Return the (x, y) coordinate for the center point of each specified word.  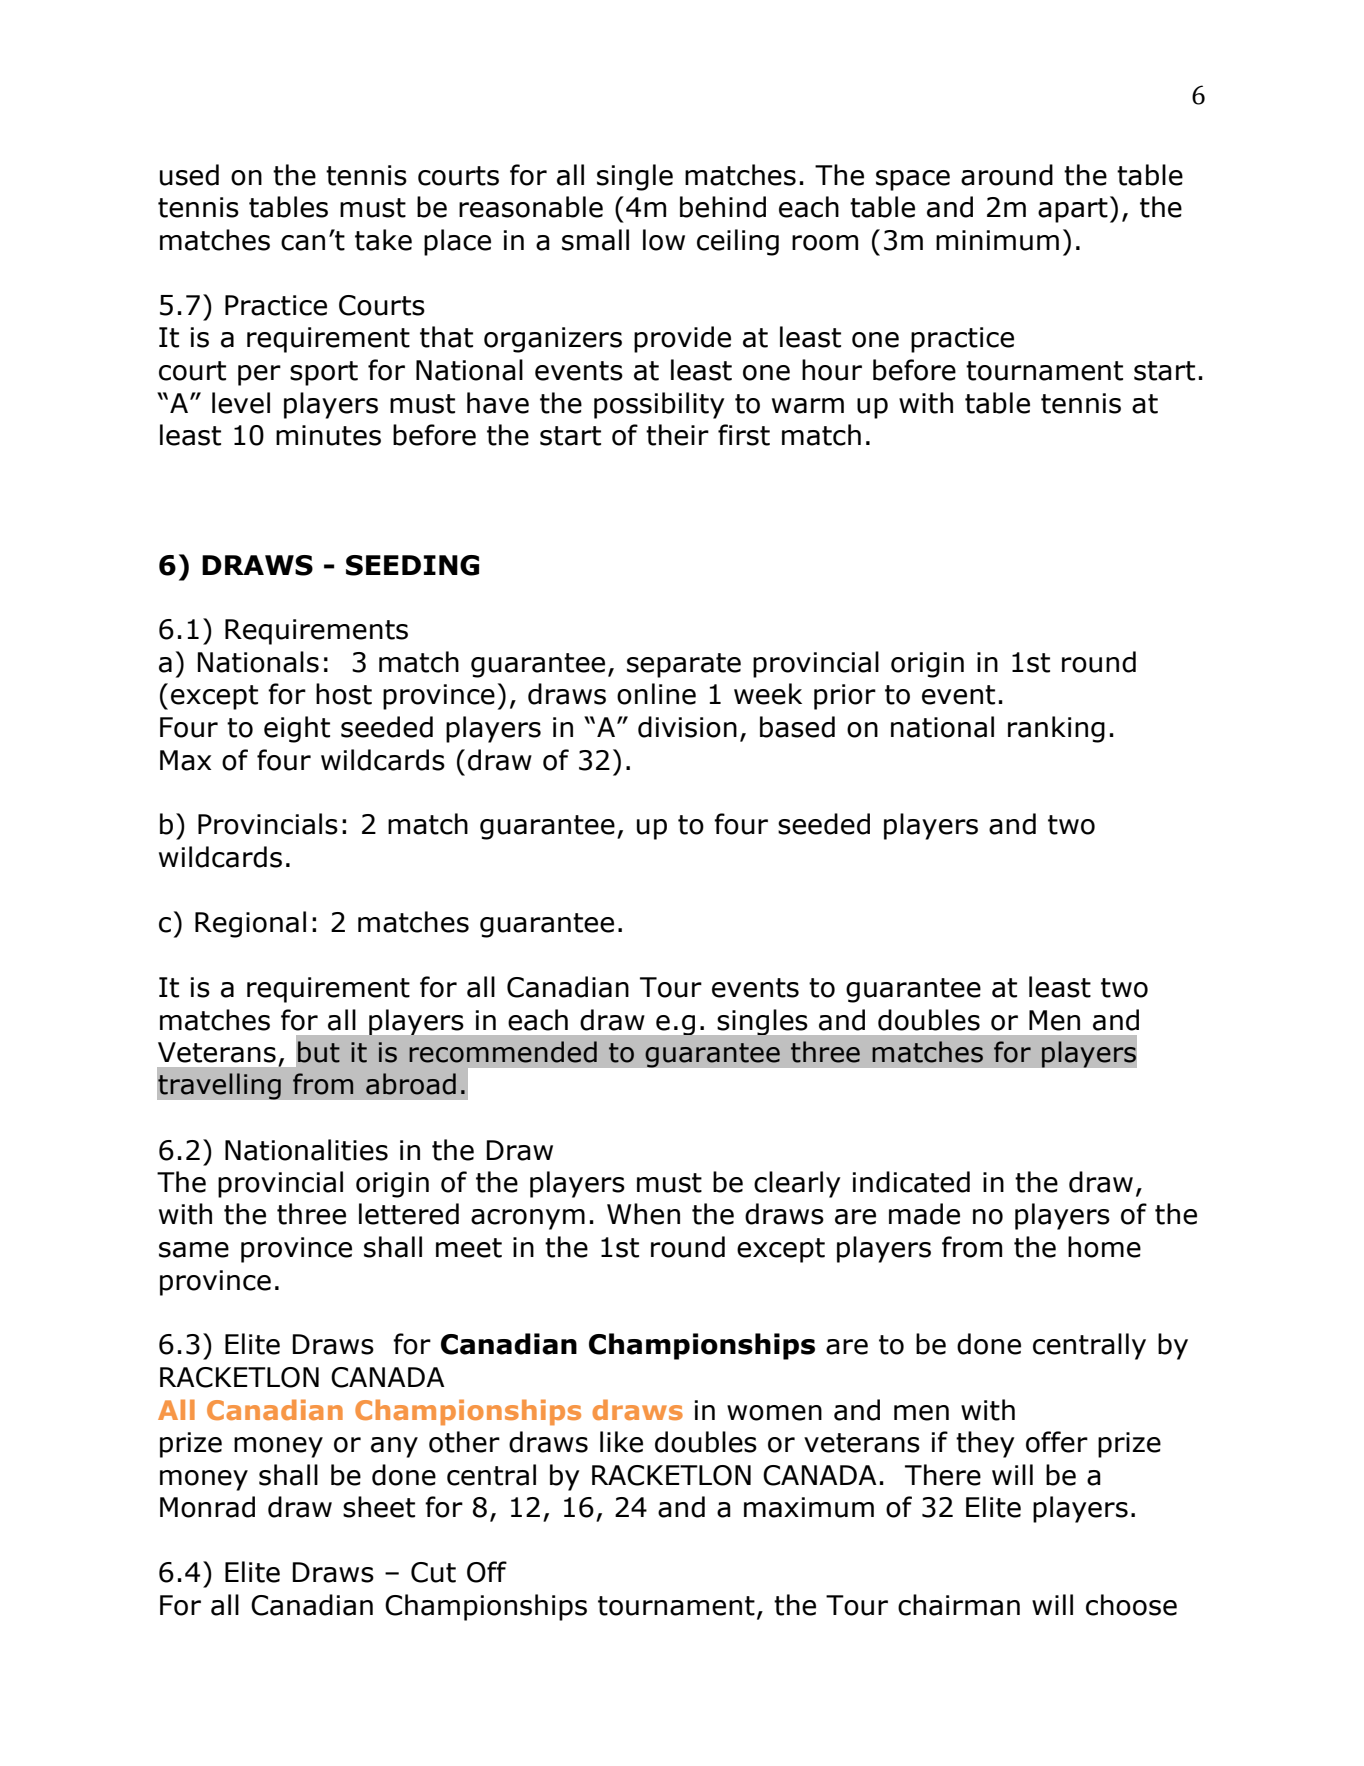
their (677, 435)
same (194, 1250)
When (643, 1214)
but (319, 1052)
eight (297, 729)
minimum (997, 240)
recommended (503, 1052)
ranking (1056, 729)
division (687, 727)
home (1104, 1247)
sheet (379, 1507)
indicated (911, 1182)
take (383, 240)
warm (808, 406)
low (664, 240)
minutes (328, 435)
